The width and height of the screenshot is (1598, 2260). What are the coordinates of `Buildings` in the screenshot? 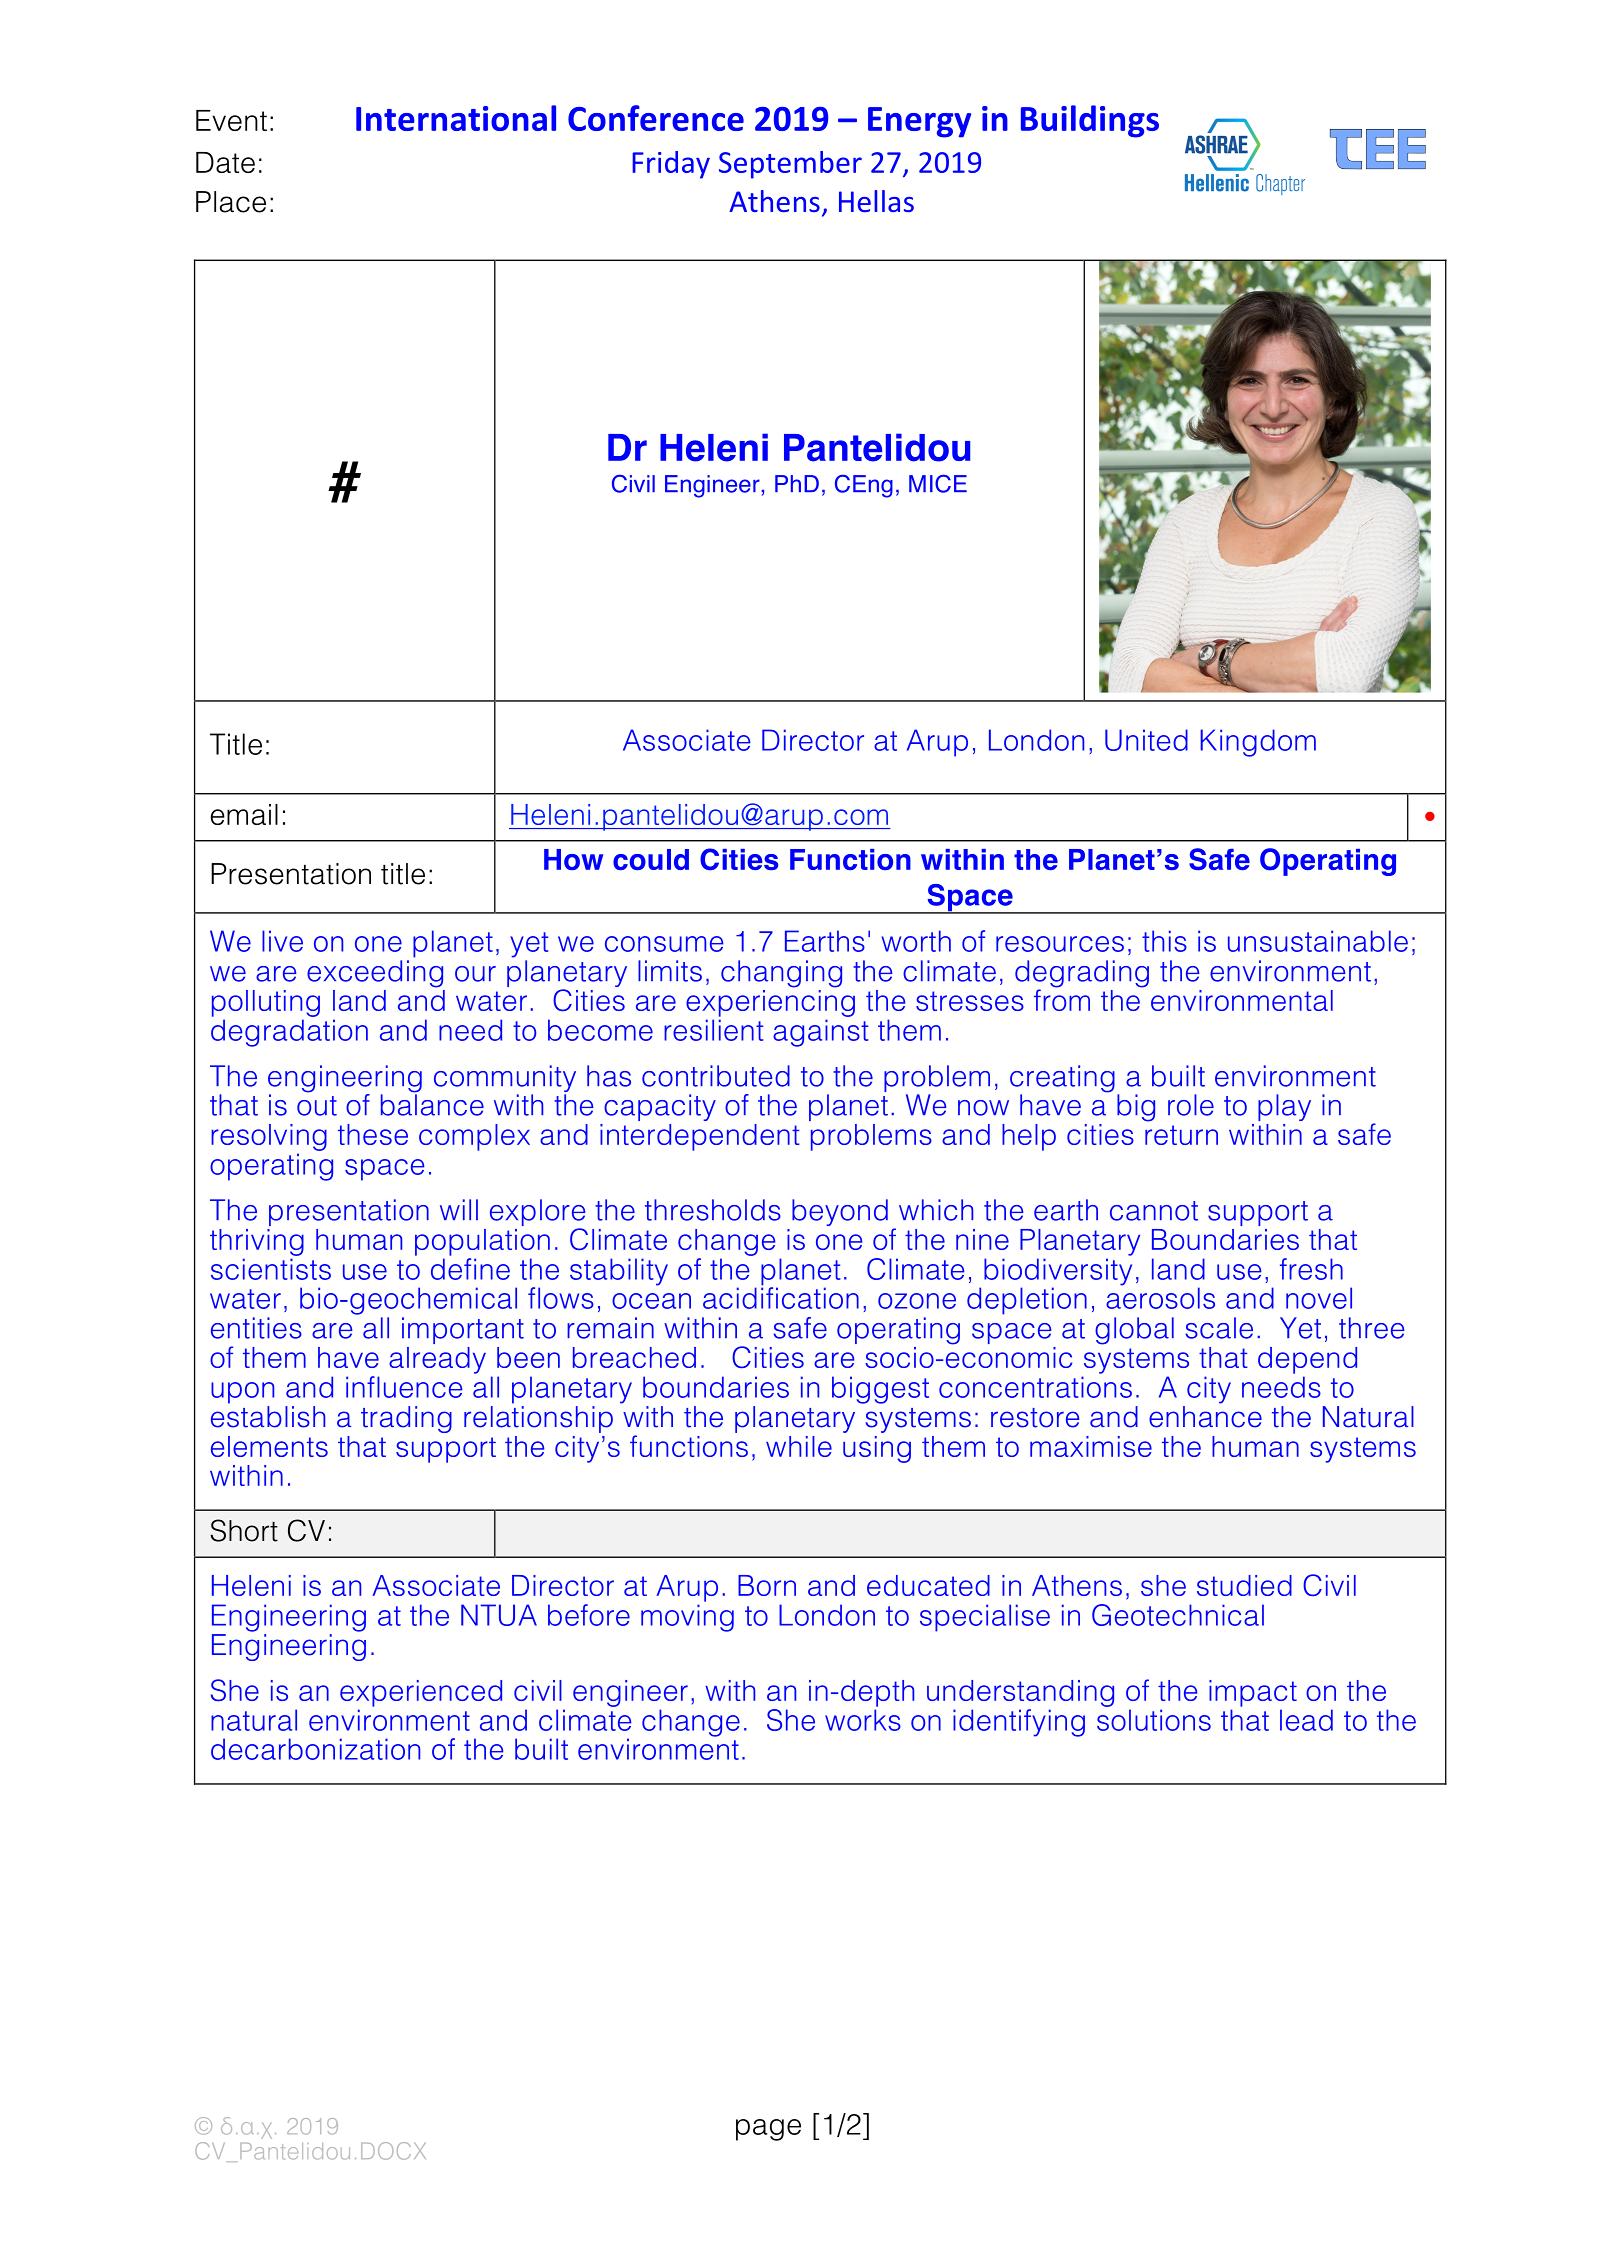 It's located at (1090, 121).
